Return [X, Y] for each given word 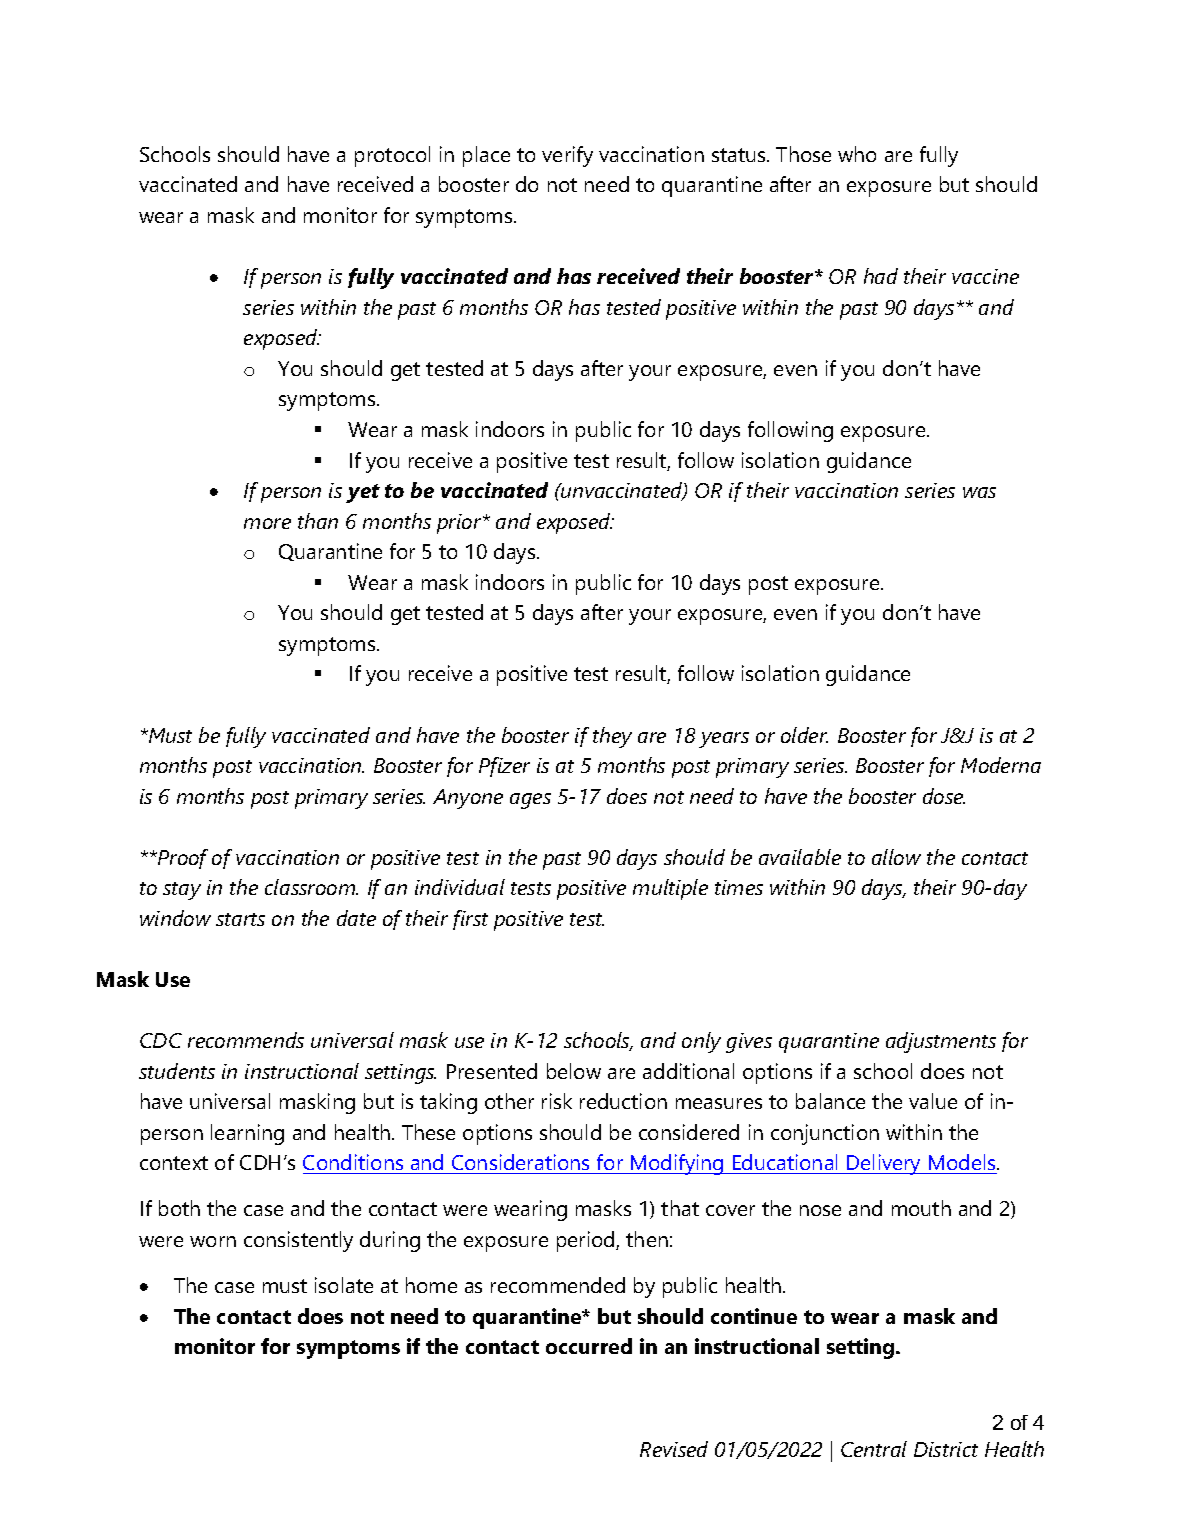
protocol [392, 156]
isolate [344, 1285]
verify [567, 156]
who [857, 154]
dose [944, 796]
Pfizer [504, 767]
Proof [182, 859]
